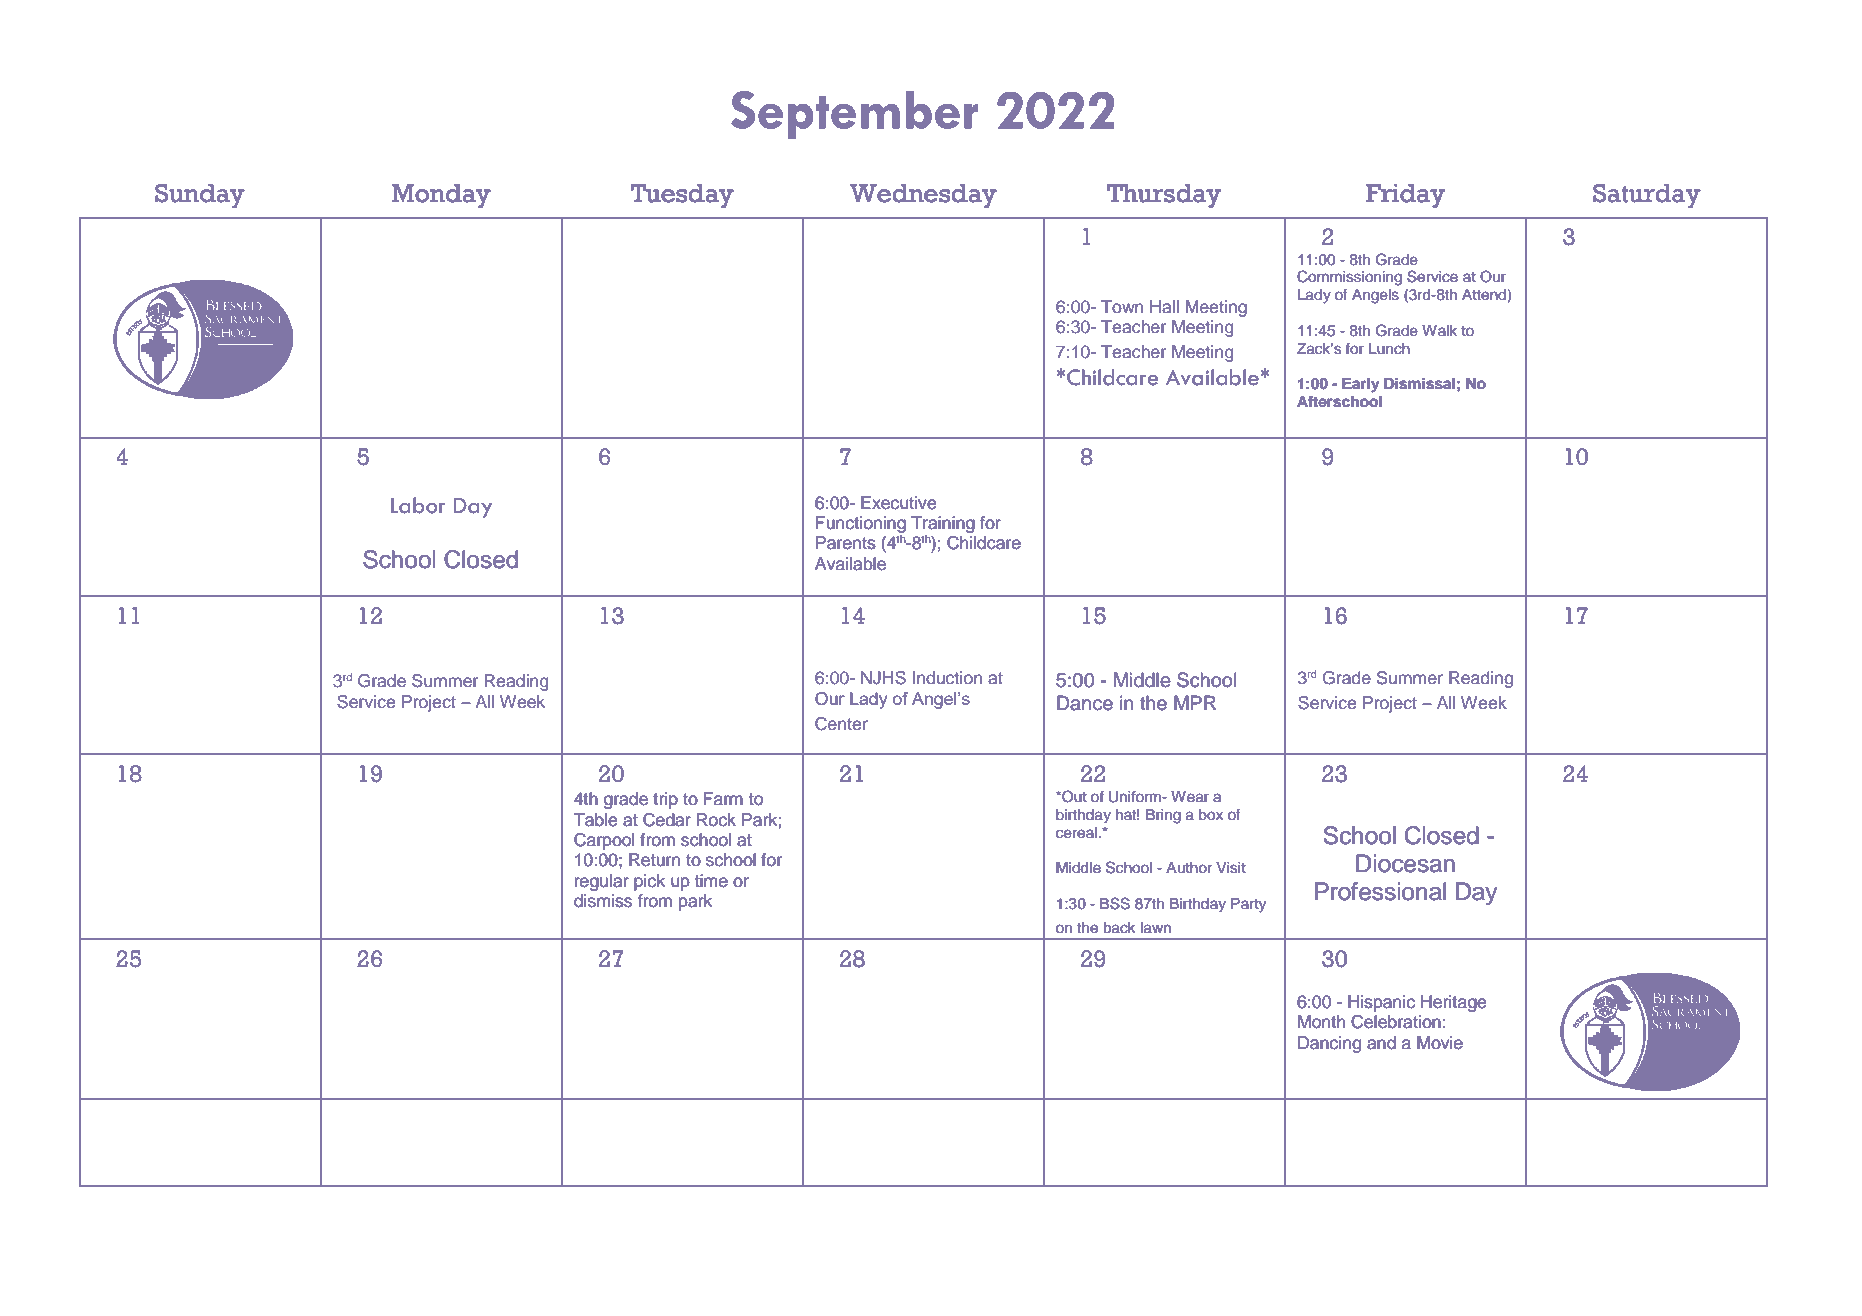 The width and height of the screenshot is (1862, 1316). What do you see at coordinates (200, 196) in the screenshot?
I see `Sunday` at bounding box center [200, 196].
